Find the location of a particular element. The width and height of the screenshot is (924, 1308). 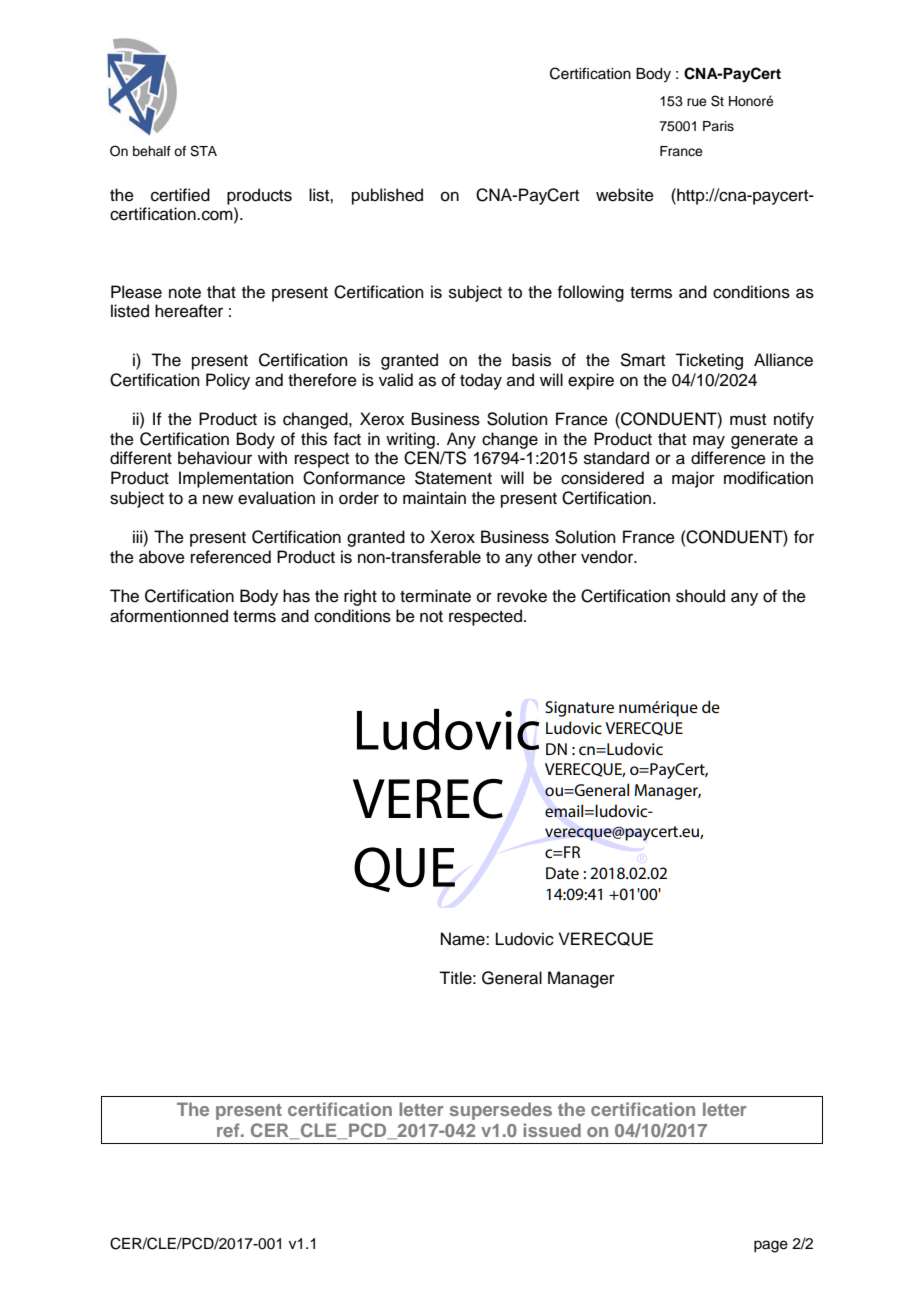

should is located at coordinates (700, 596).
